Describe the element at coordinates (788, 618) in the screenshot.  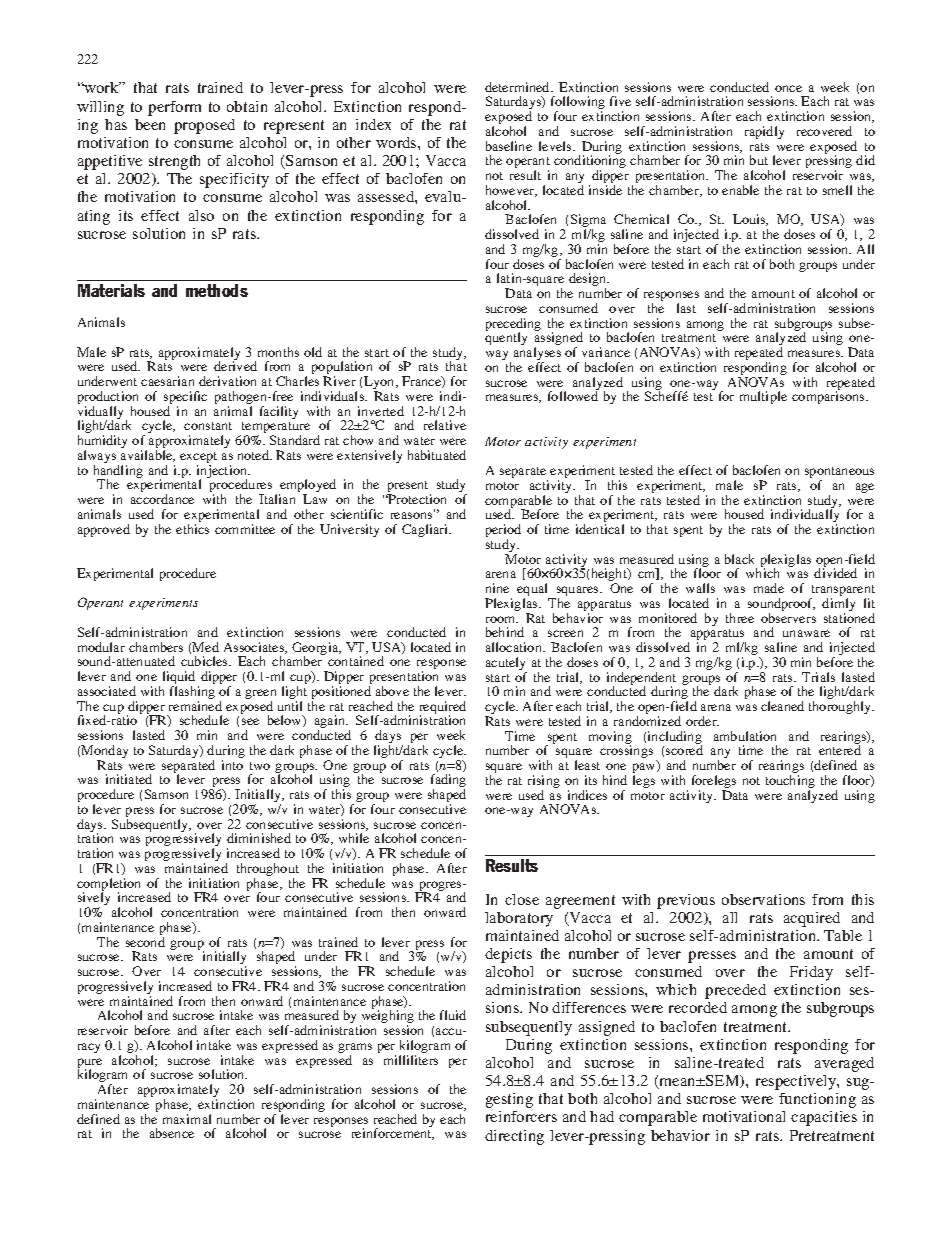
I see `observers` at that location.
